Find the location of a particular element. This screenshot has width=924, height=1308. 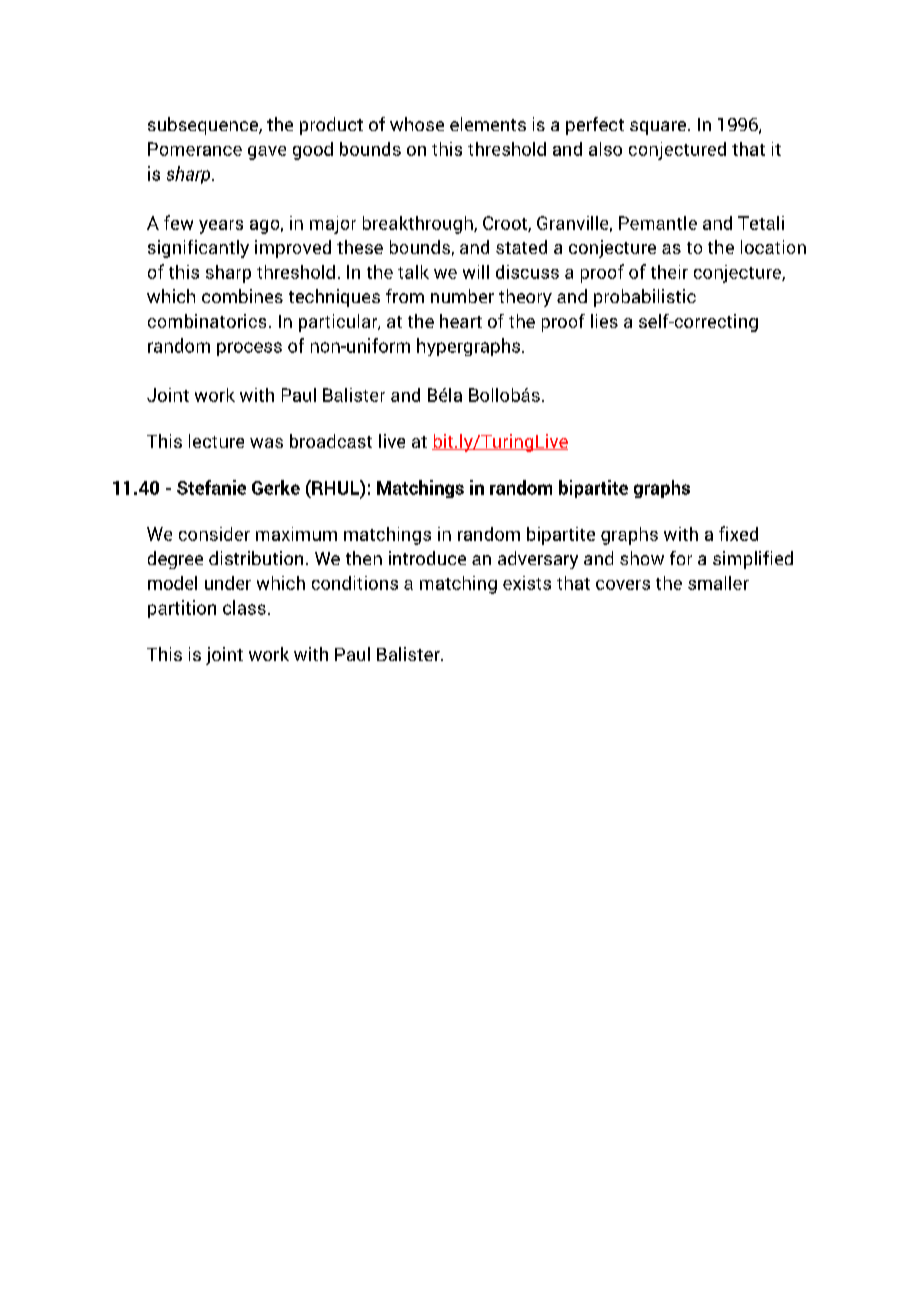

number is located at coordinates (462, 296).
